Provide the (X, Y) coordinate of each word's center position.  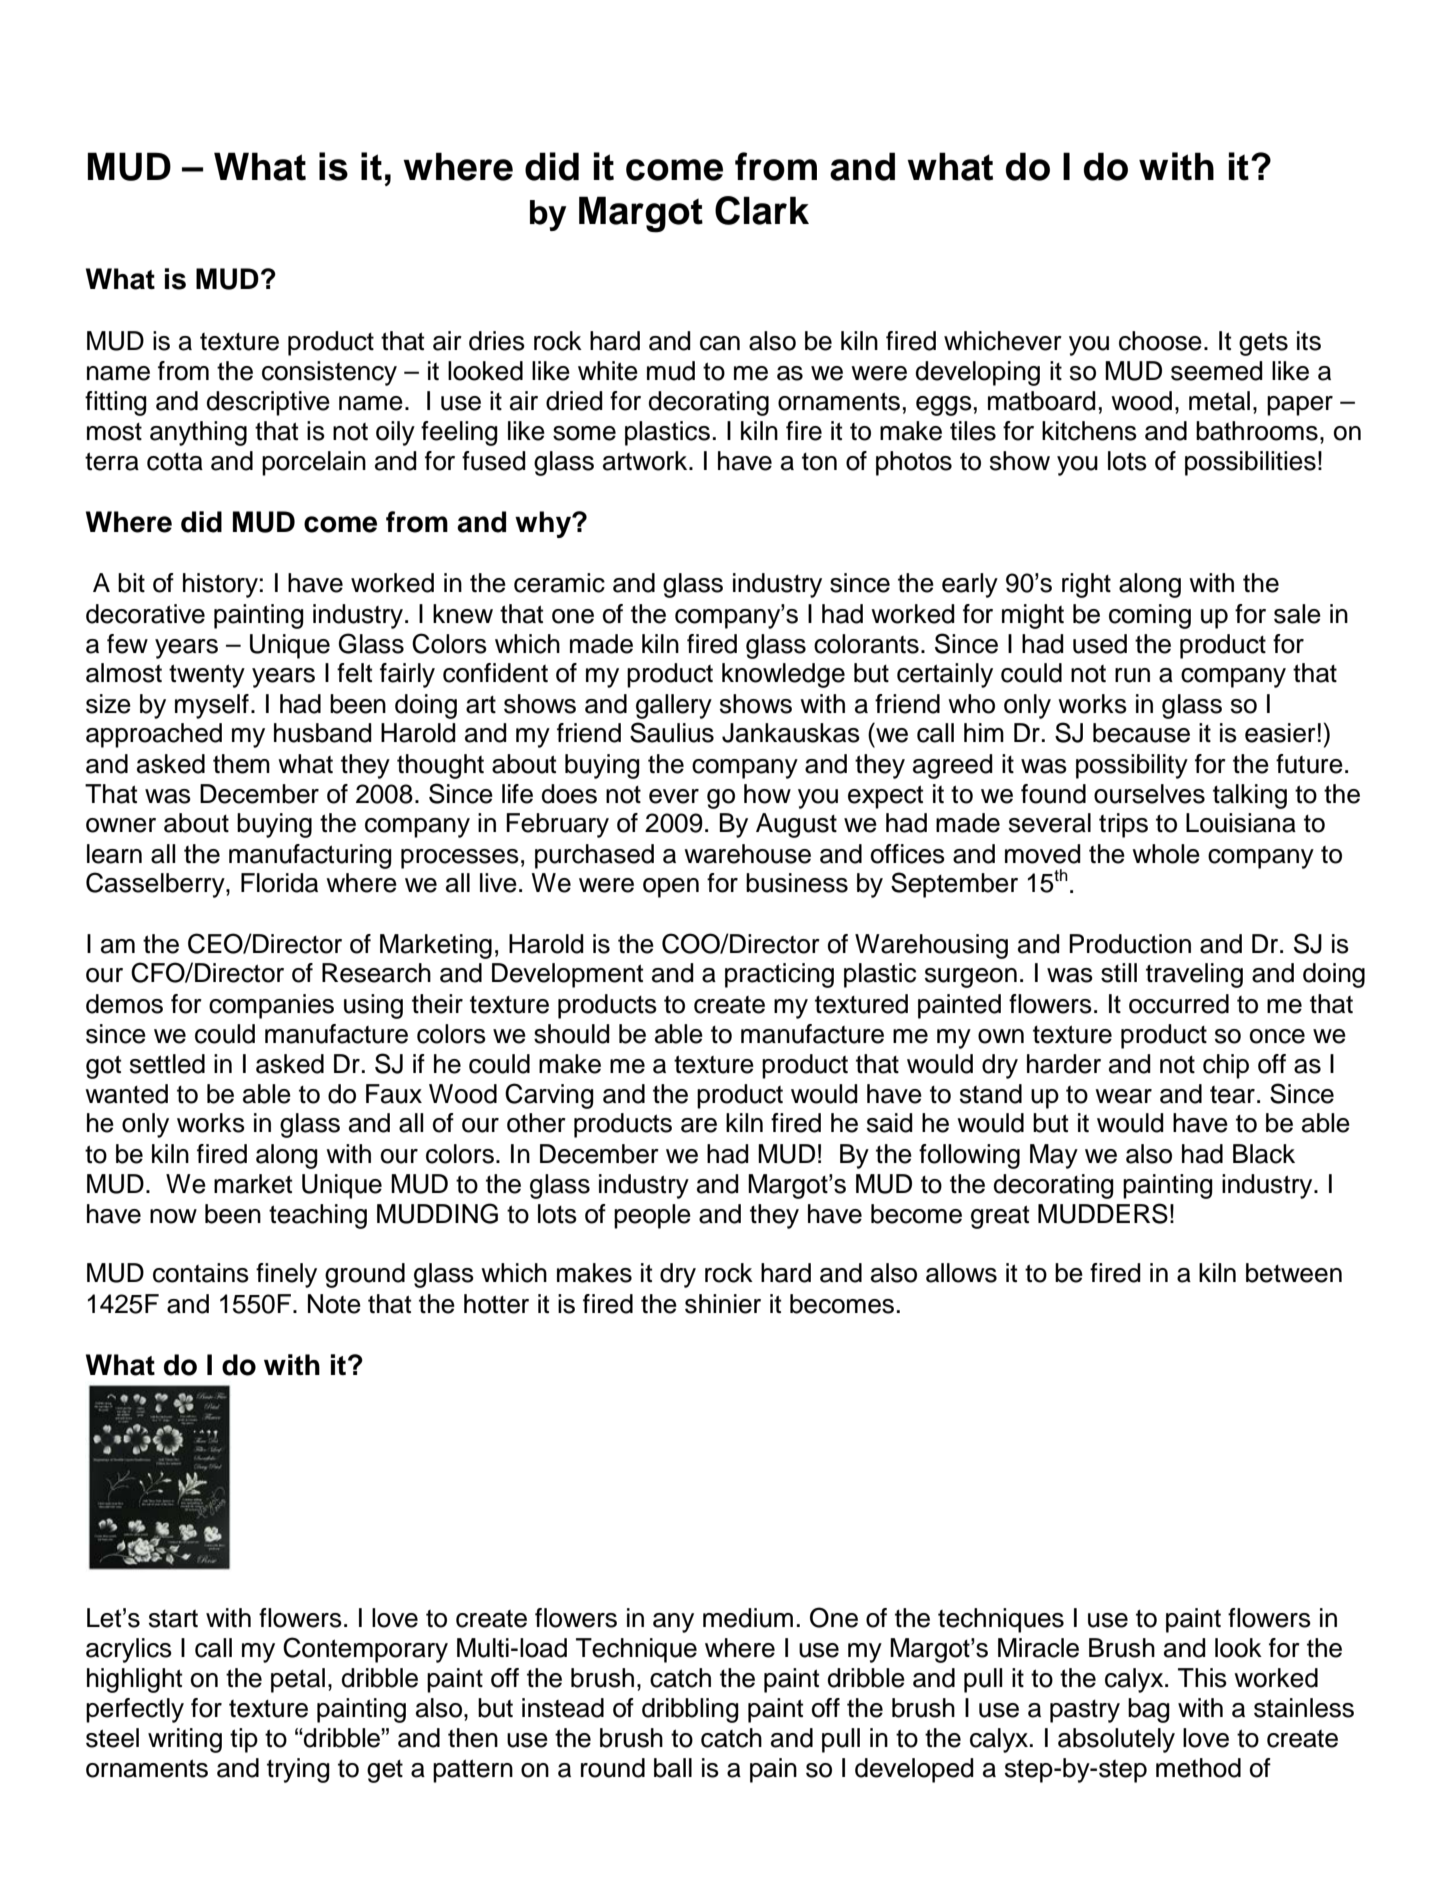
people (652, 1216)
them (241, 764)
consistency (329, 373)
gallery (674, 706)
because (1141, 733)
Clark (762, 210)
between (1294, 1273)
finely (286, 1275)
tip (244, 1740)
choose (1160, 341)
